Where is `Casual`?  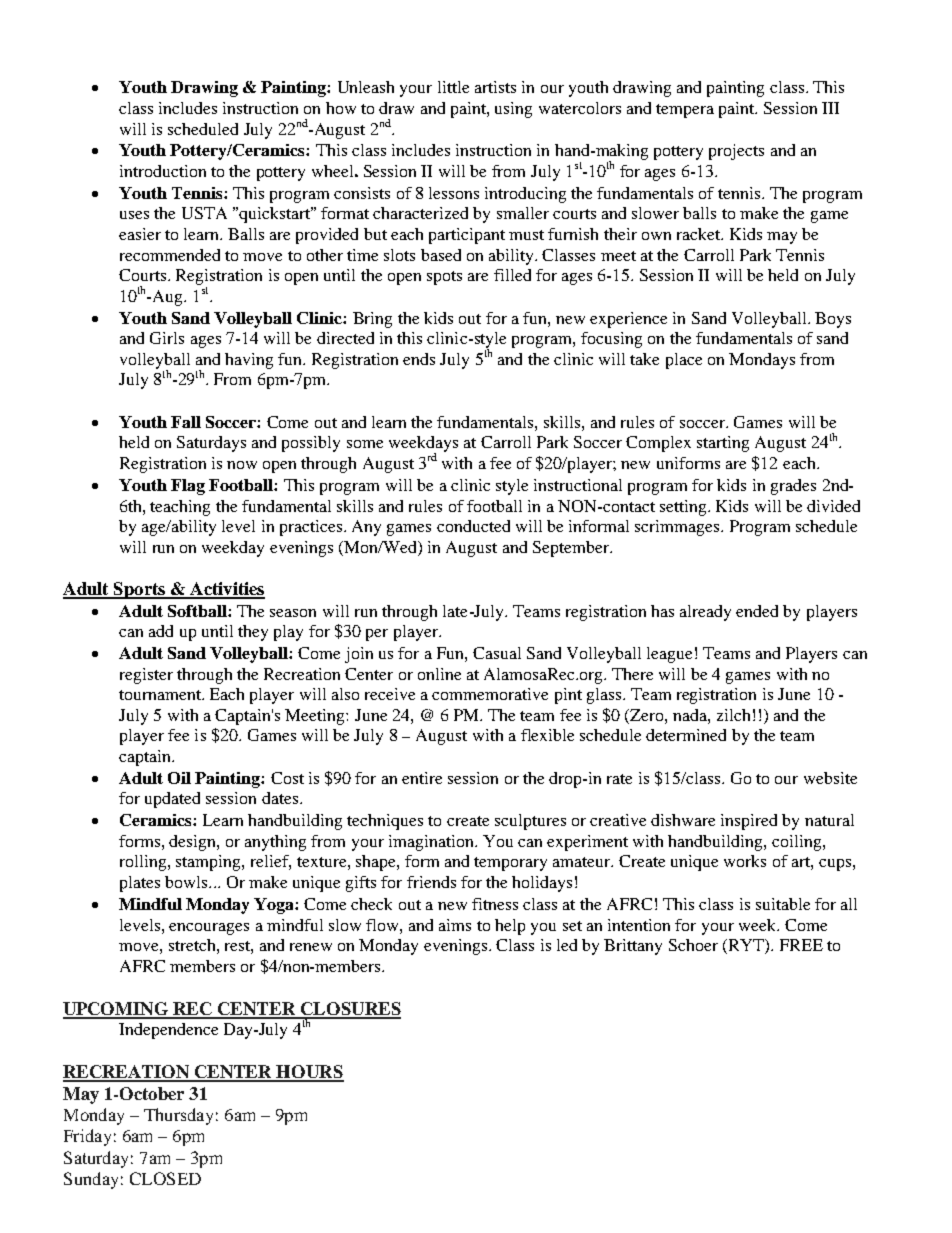
Casual is located at coordinates (497, 653).
